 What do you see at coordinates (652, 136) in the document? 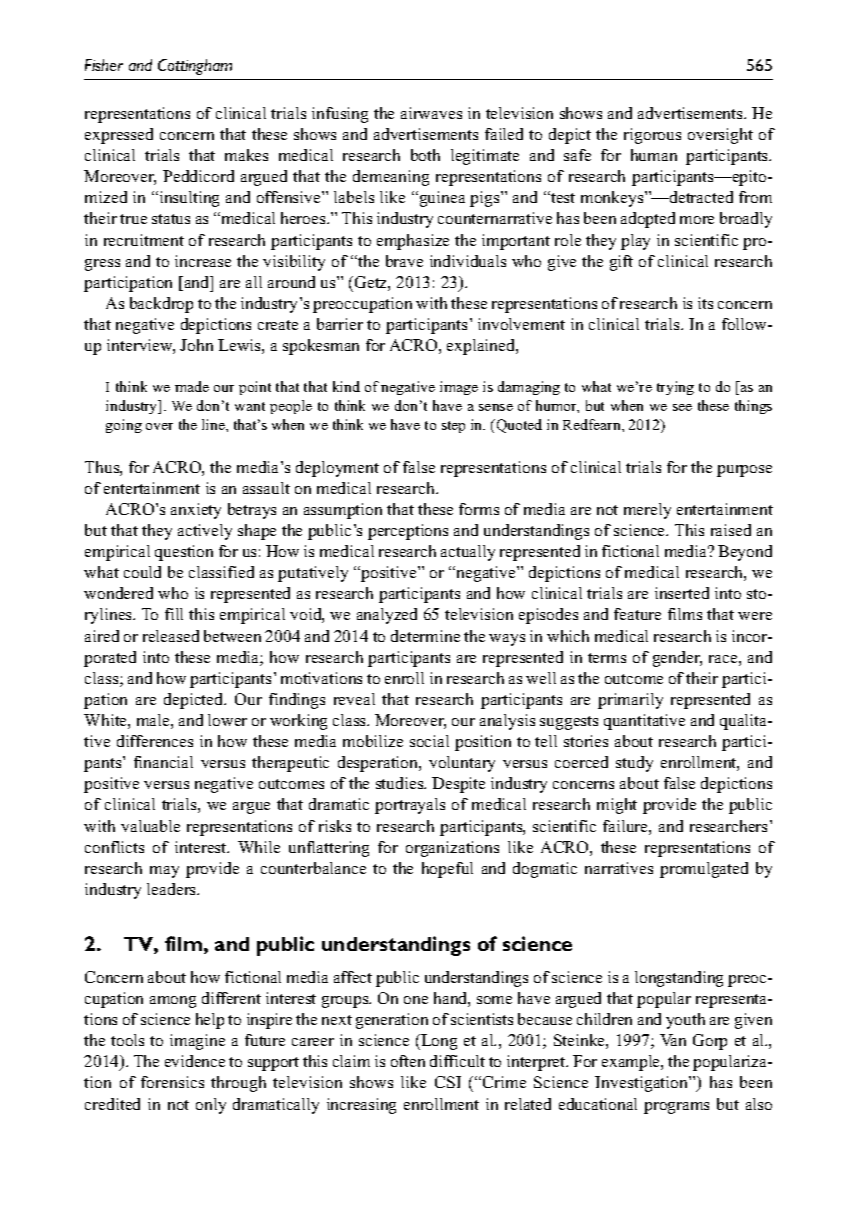
I see `rigorous` at bounding box center [652, 136].
